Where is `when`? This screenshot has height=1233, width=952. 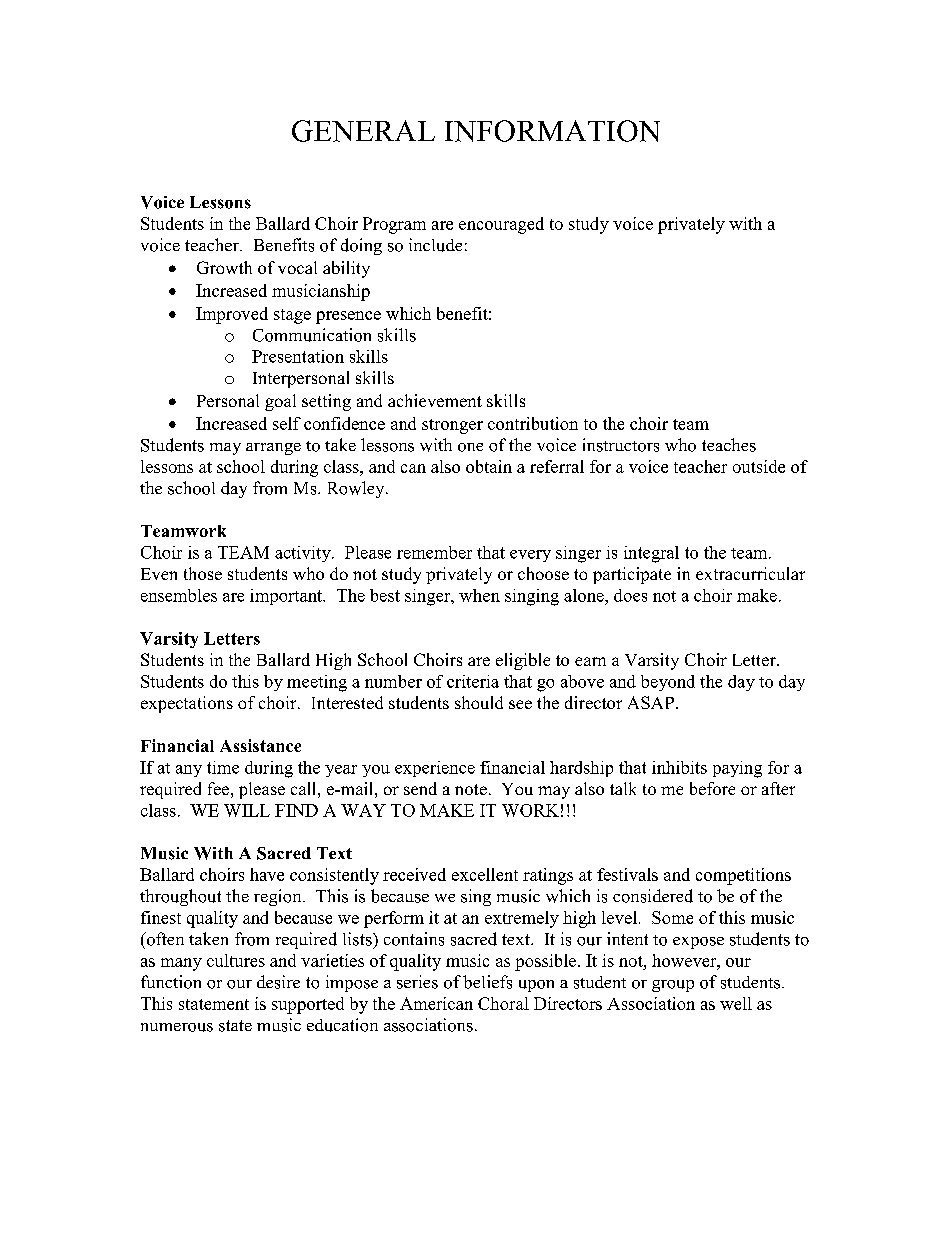 when is located at coordinates (479, 595).
